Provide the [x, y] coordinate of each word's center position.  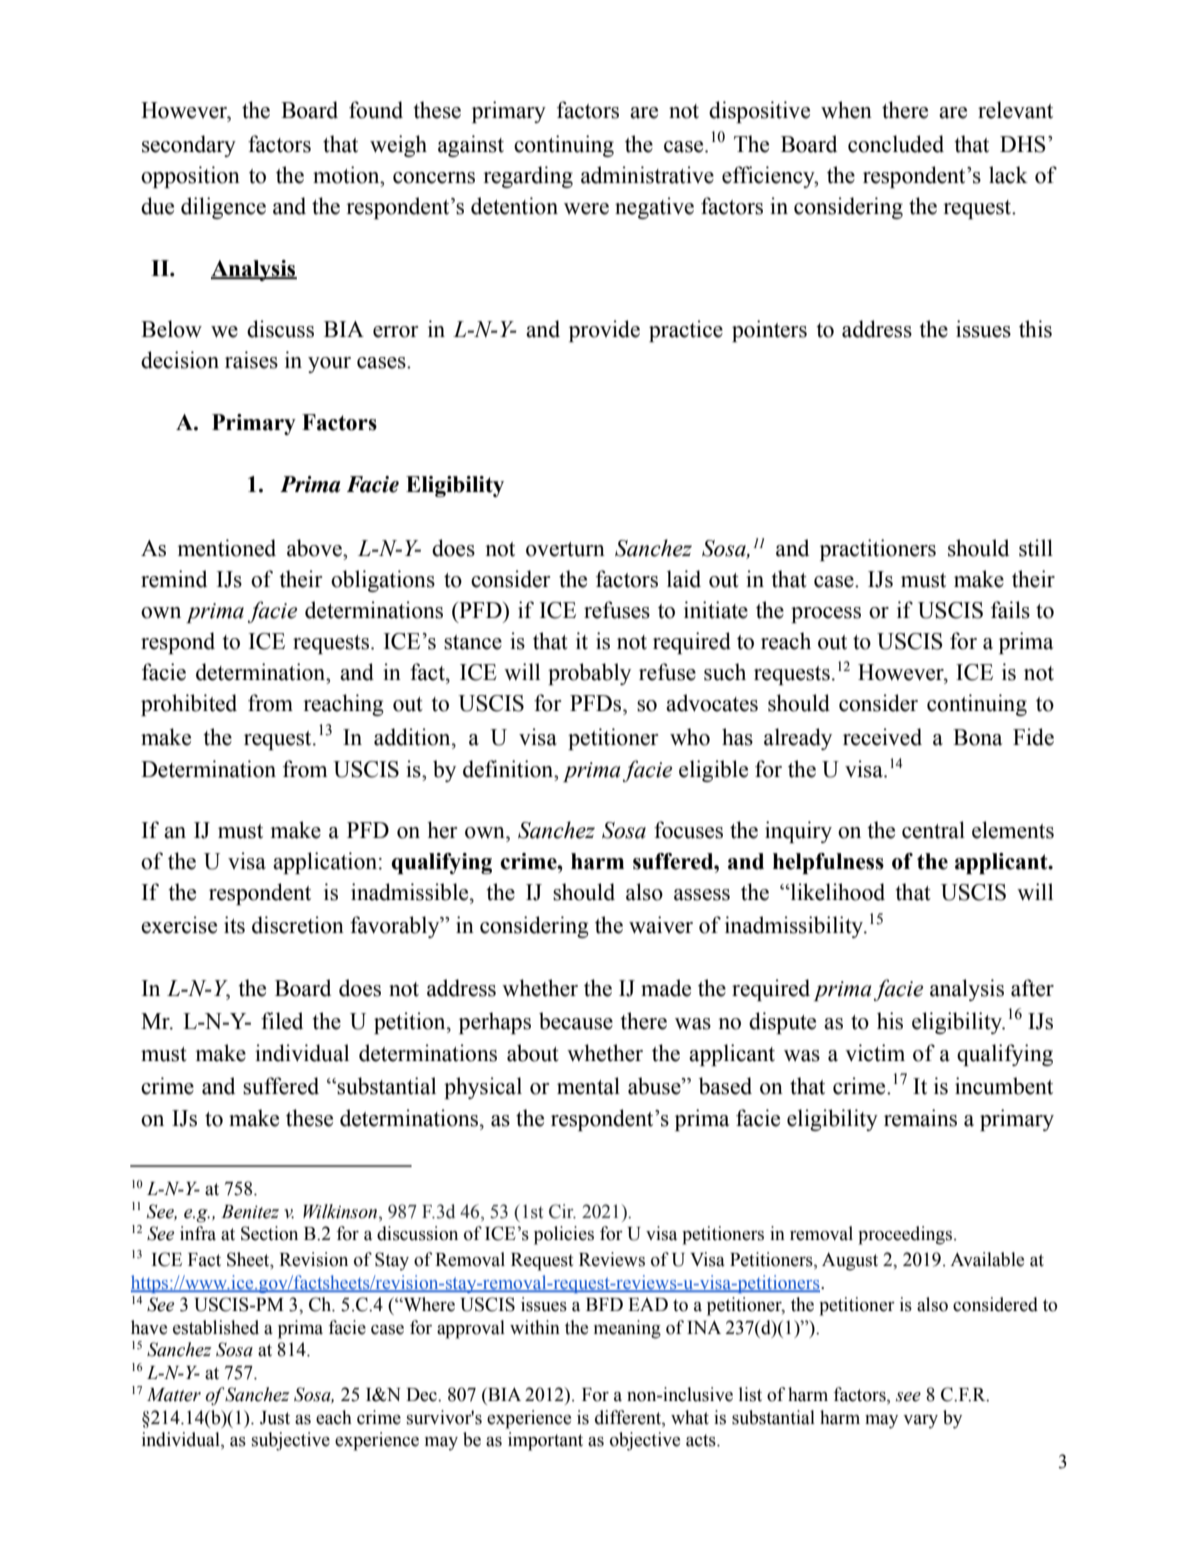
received [882, 737]
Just [275, 1418]
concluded [896, 144]
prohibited [189, 705]
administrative [647, 175]
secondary [189, 146]
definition [509, 769]
